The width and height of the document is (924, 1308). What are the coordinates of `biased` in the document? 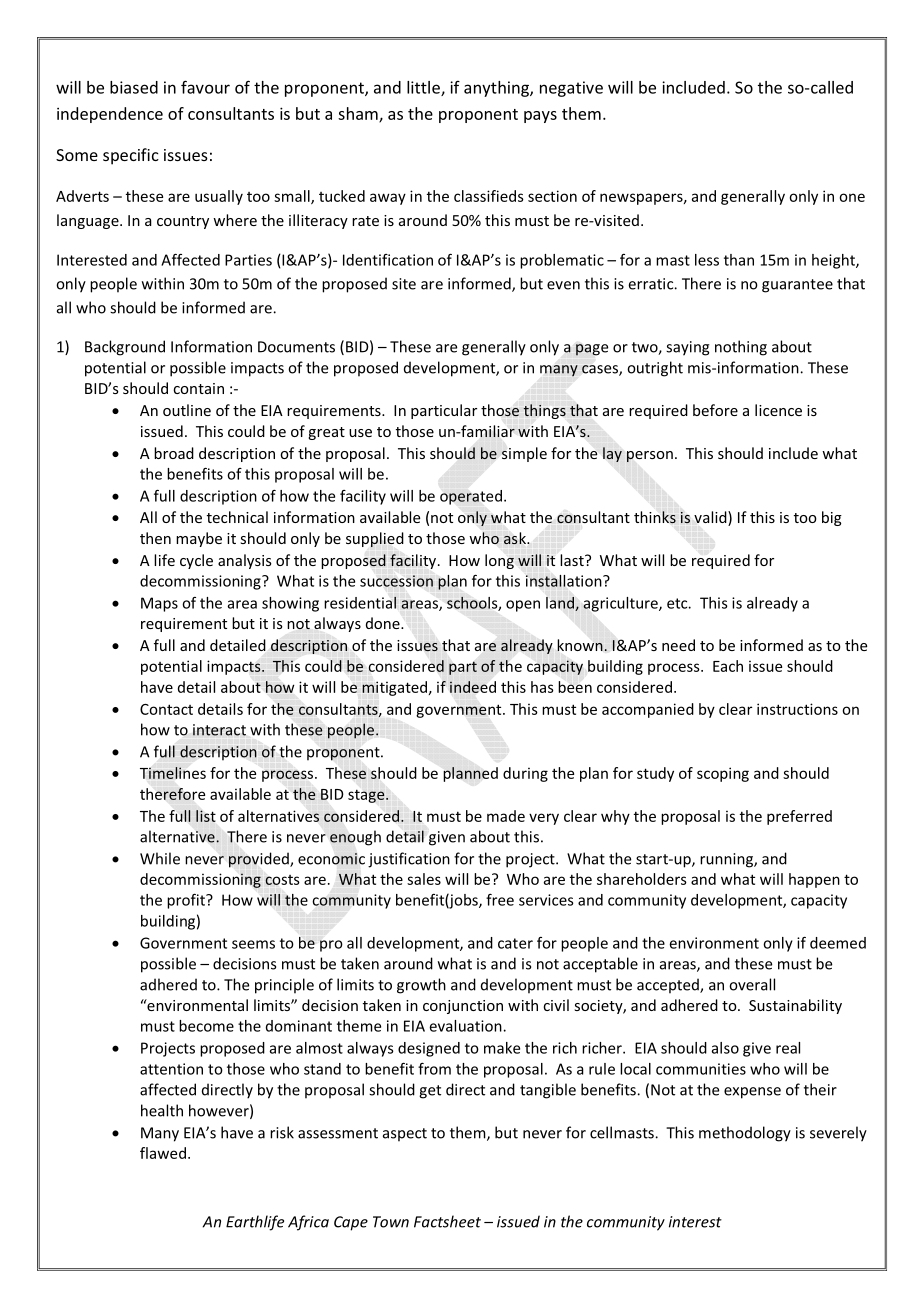 It's located at (134, 87).
